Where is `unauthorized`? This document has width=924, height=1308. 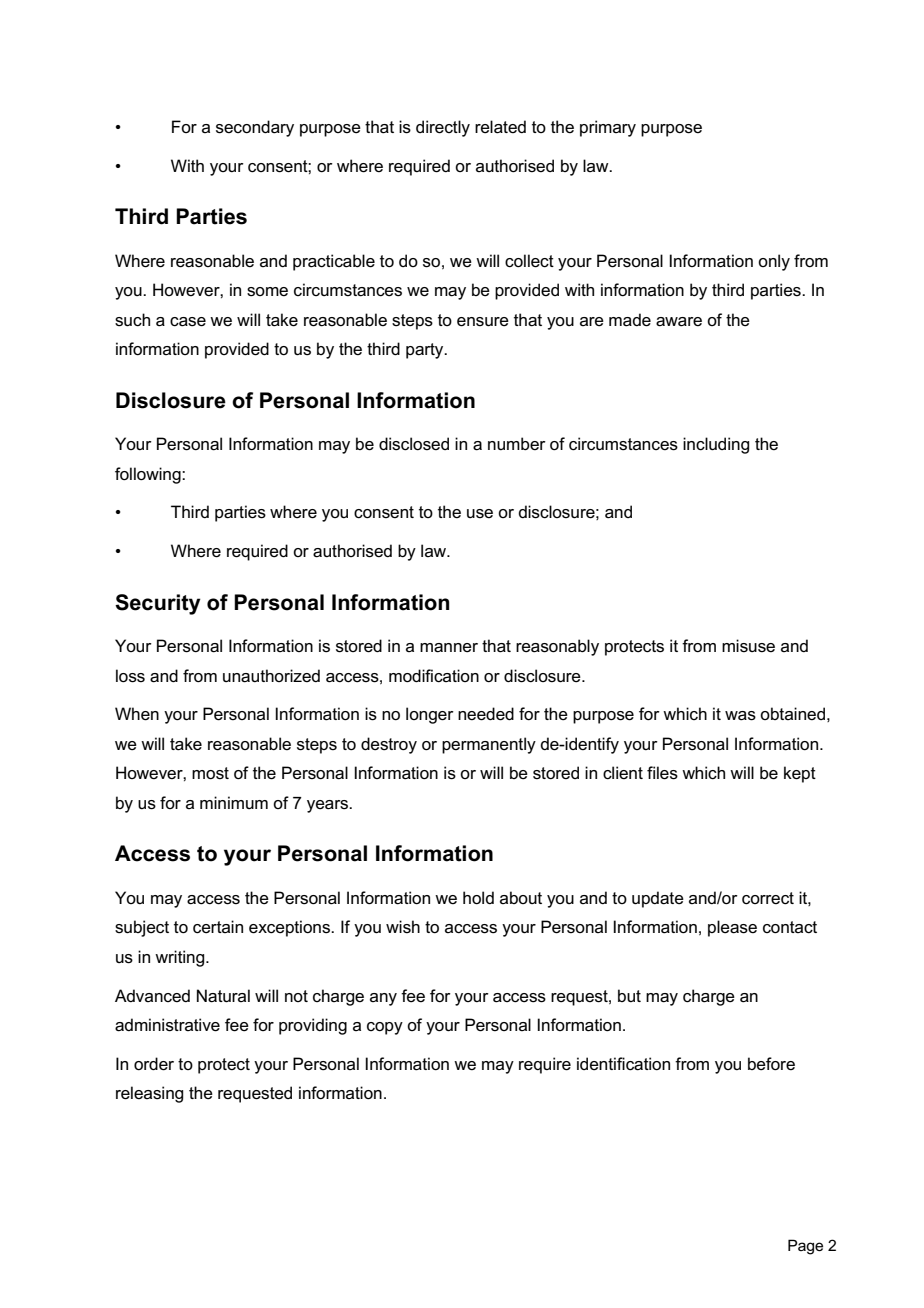 unauthorized is located at coordinates (271, 676).
